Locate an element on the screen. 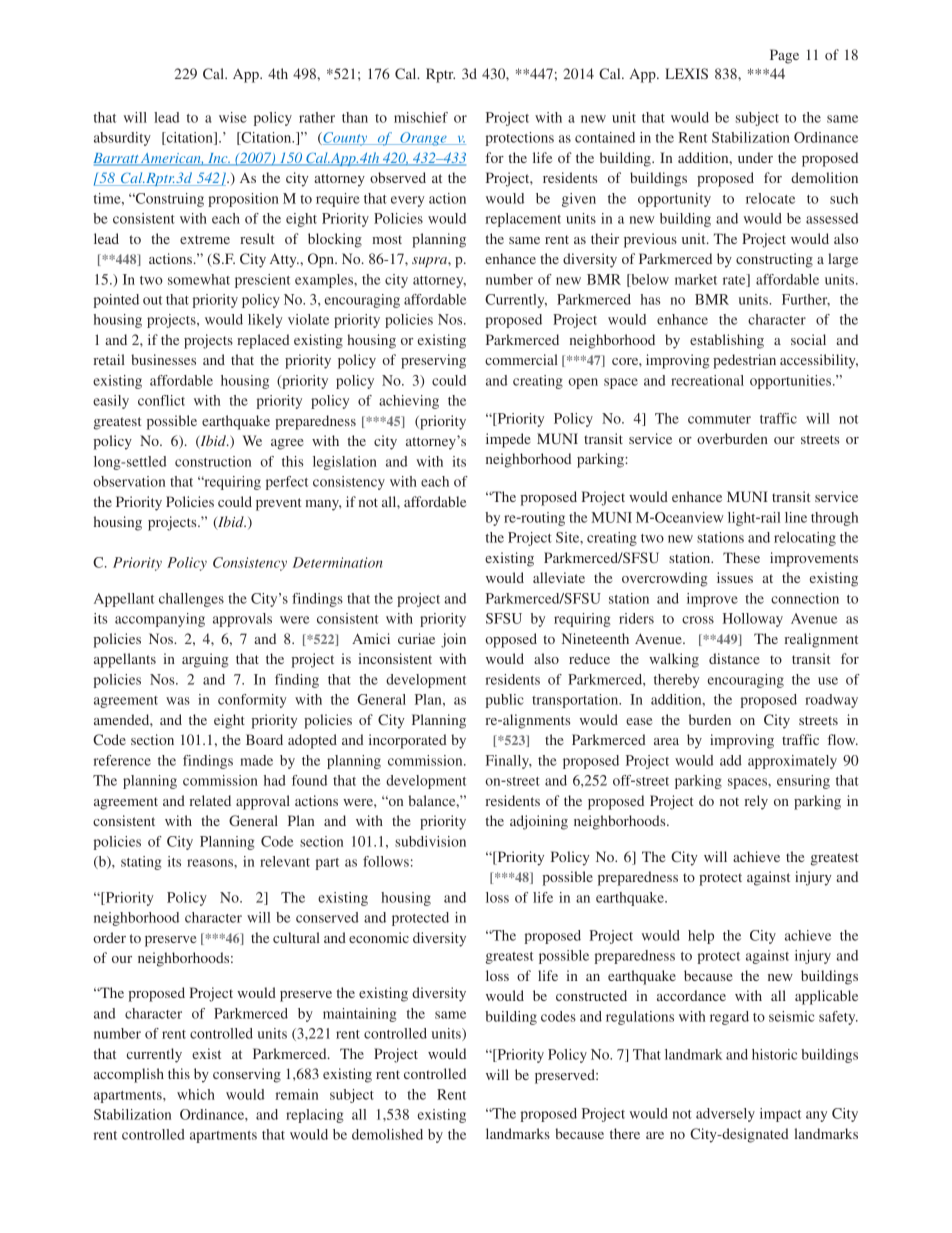 Image resolution: width=952 pixels, height=1233 pixels. challenges is located at coordinates (191, 600).
